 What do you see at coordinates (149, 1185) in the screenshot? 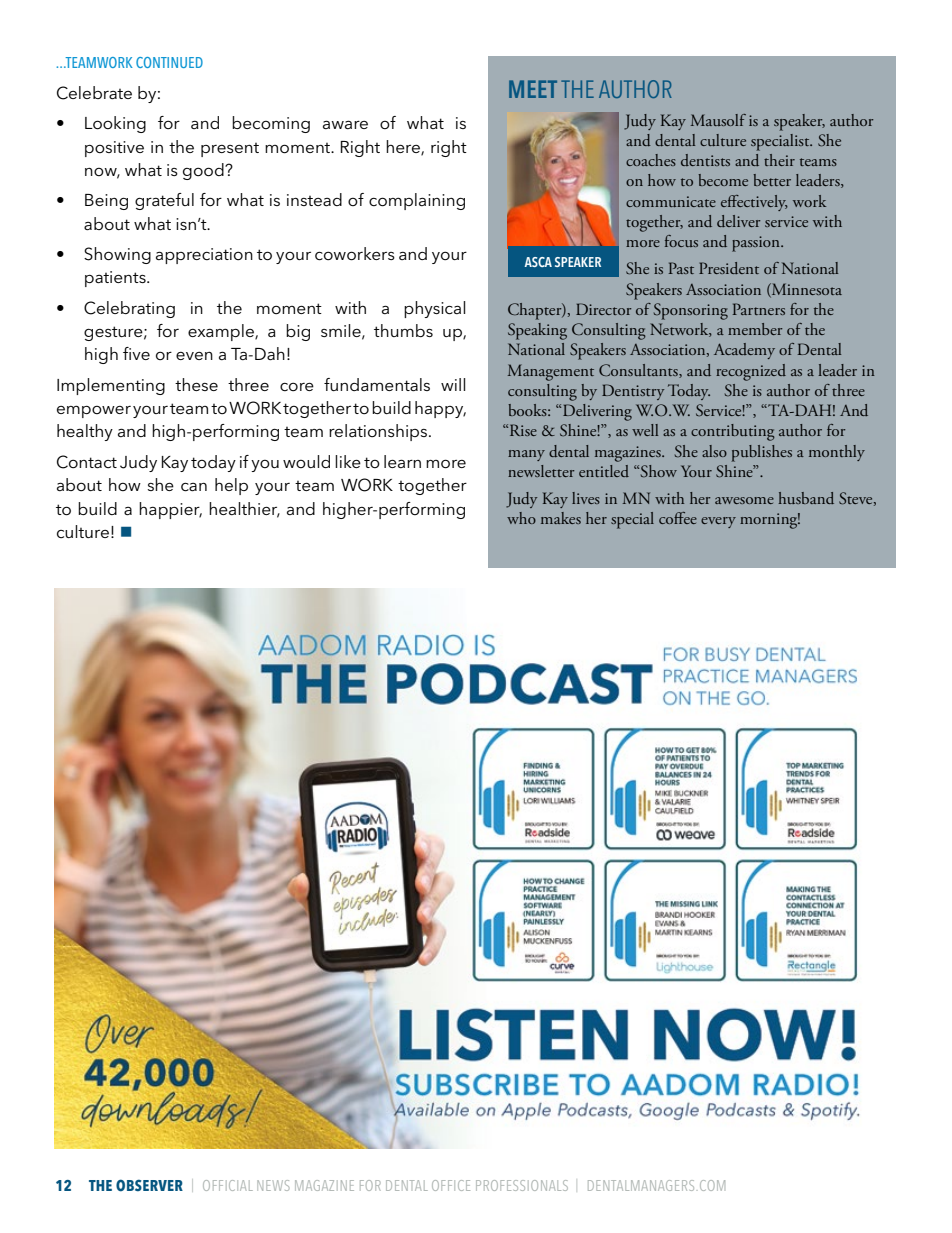
I see `OBSERVER` at bounding box center [149, 1185].
